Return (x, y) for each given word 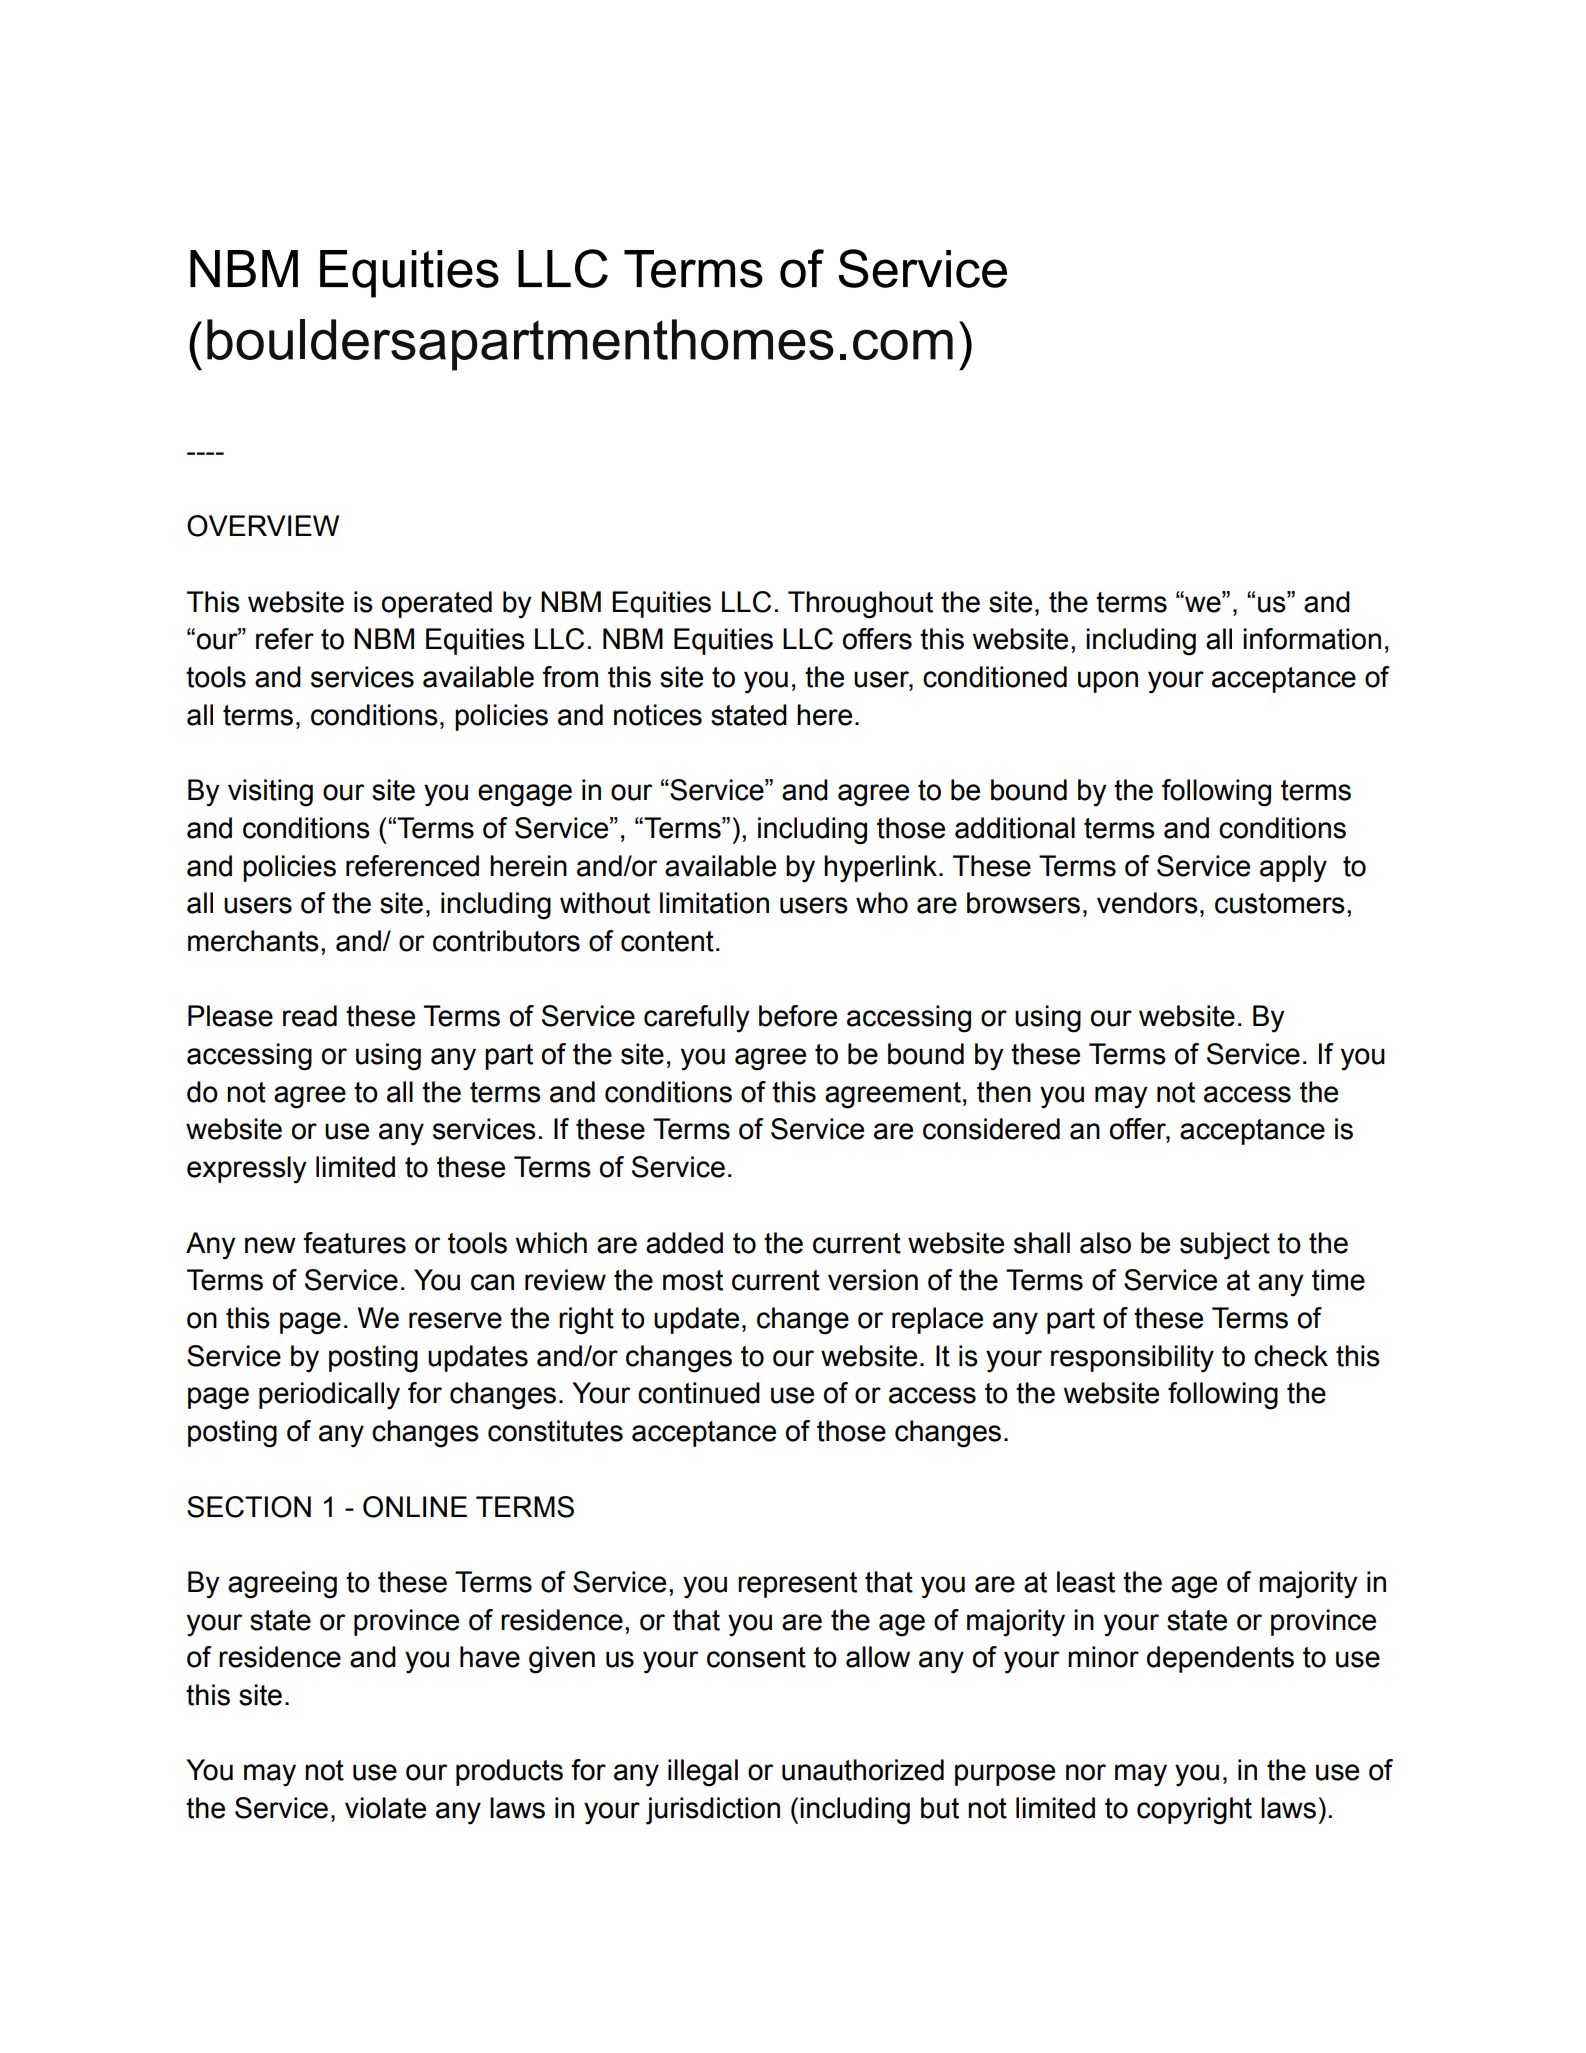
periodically (329, 1396)
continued (699, 1393)
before (798, 1016)
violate (385, 1808)
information (1312, 639)
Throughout (860, 605)
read (310, 1016)
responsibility (1132, 1359)
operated (437, 604)
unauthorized (863, 1770)
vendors (1147, 903)
